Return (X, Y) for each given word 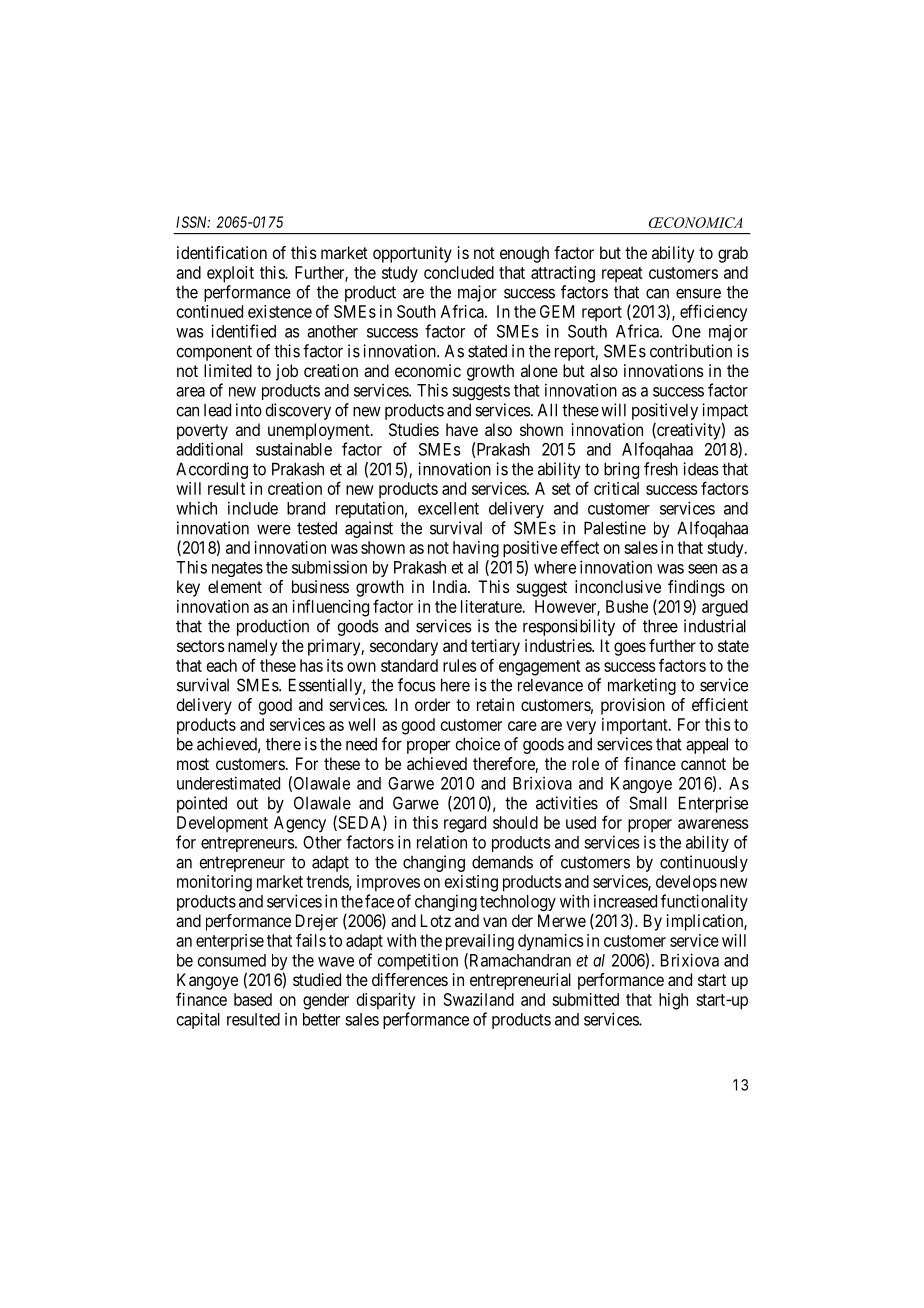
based (253, 999)
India (451, 586)
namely (252, 647)
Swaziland (479, 999)
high (673, 1001)
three (660, 626)
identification (222, 252)
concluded (459, 272)
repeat (622, 274)
